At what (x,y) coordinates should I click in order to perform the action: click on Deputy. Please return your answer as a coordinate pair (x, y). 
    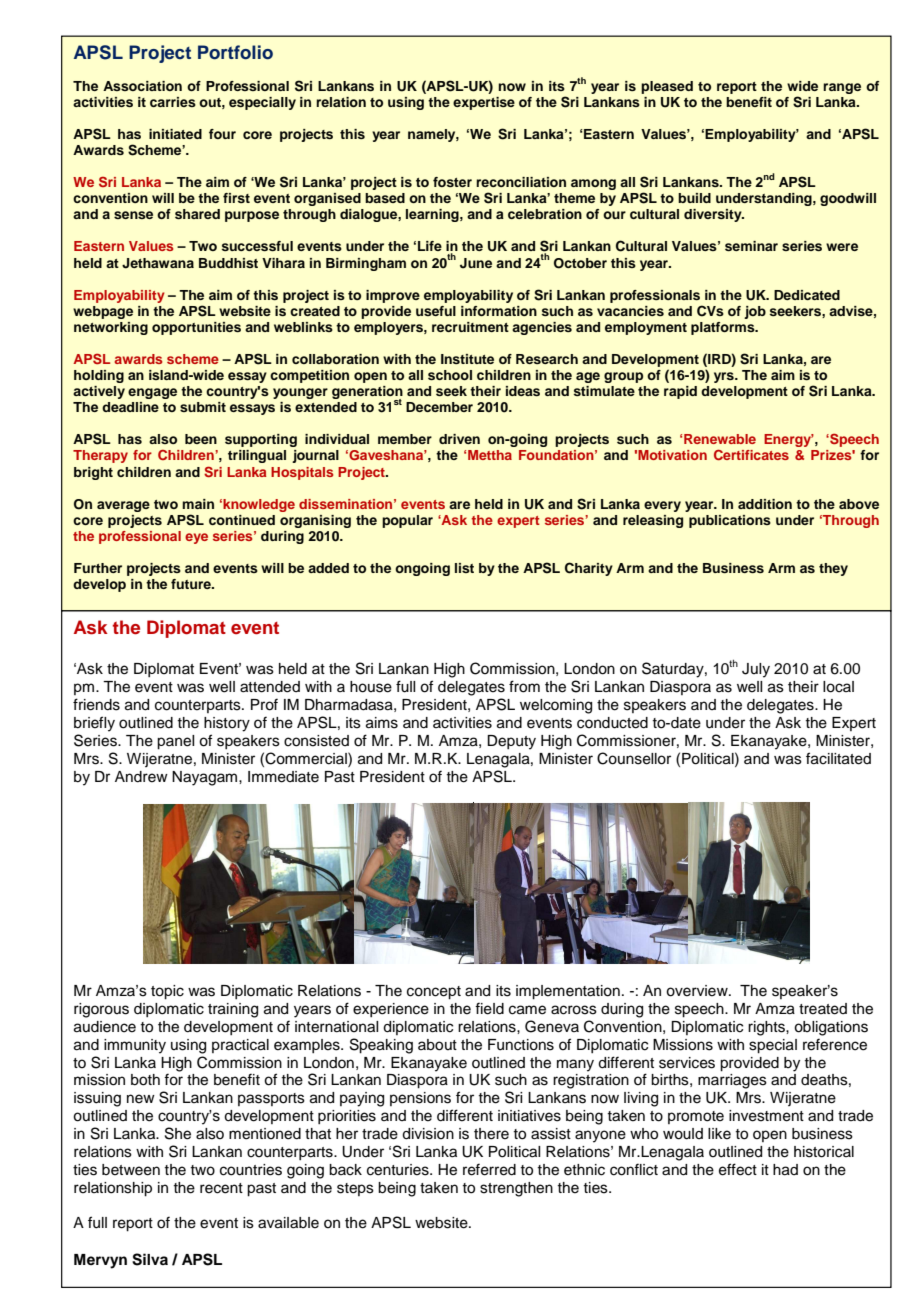
    Looking at the image, I should click on (511, 742).
